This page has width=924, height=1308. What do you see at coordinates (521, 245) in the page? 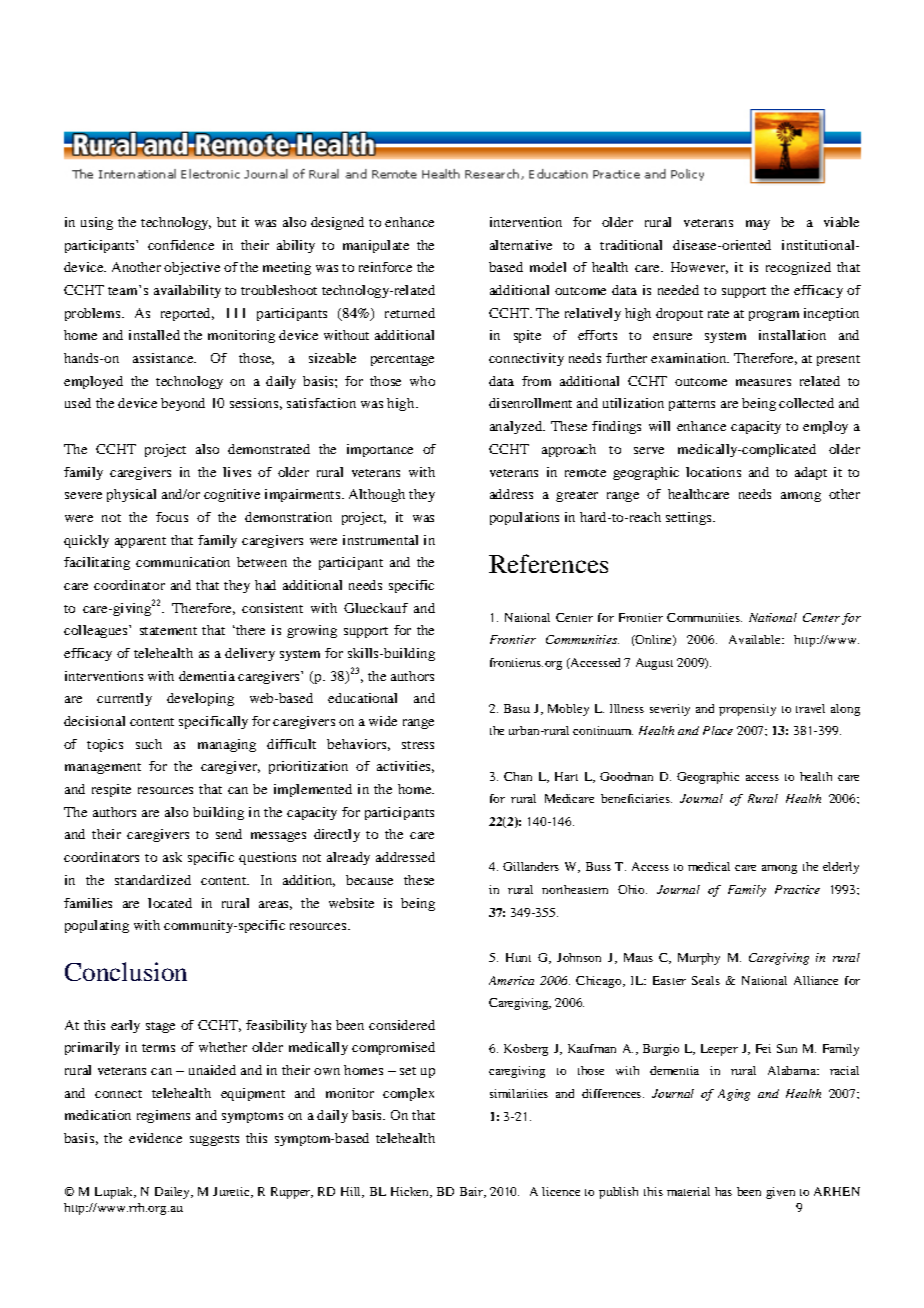
I see `alternative` at bounding box center [521, 245].
